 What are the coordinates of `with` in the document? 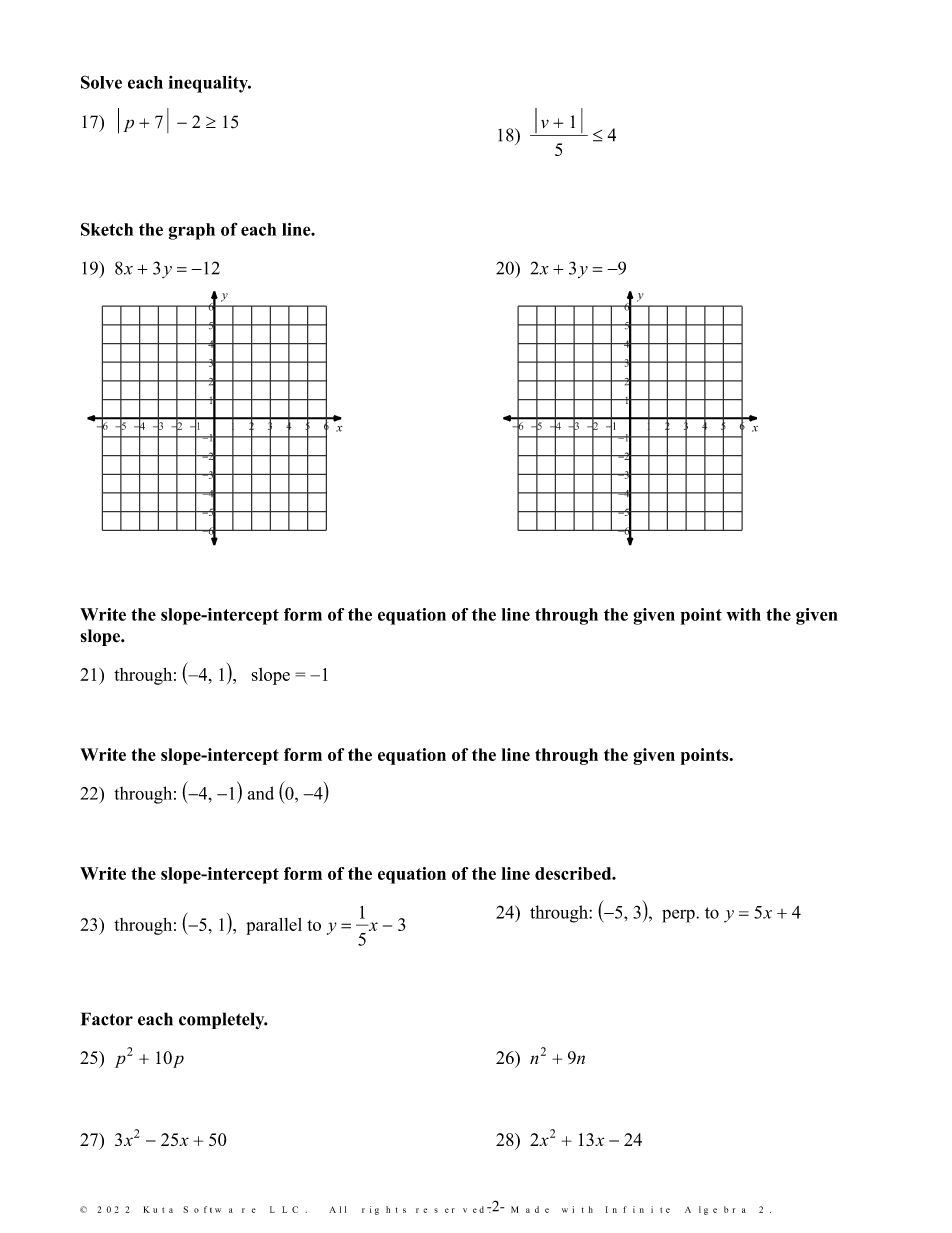 It's located at (743, 614).
